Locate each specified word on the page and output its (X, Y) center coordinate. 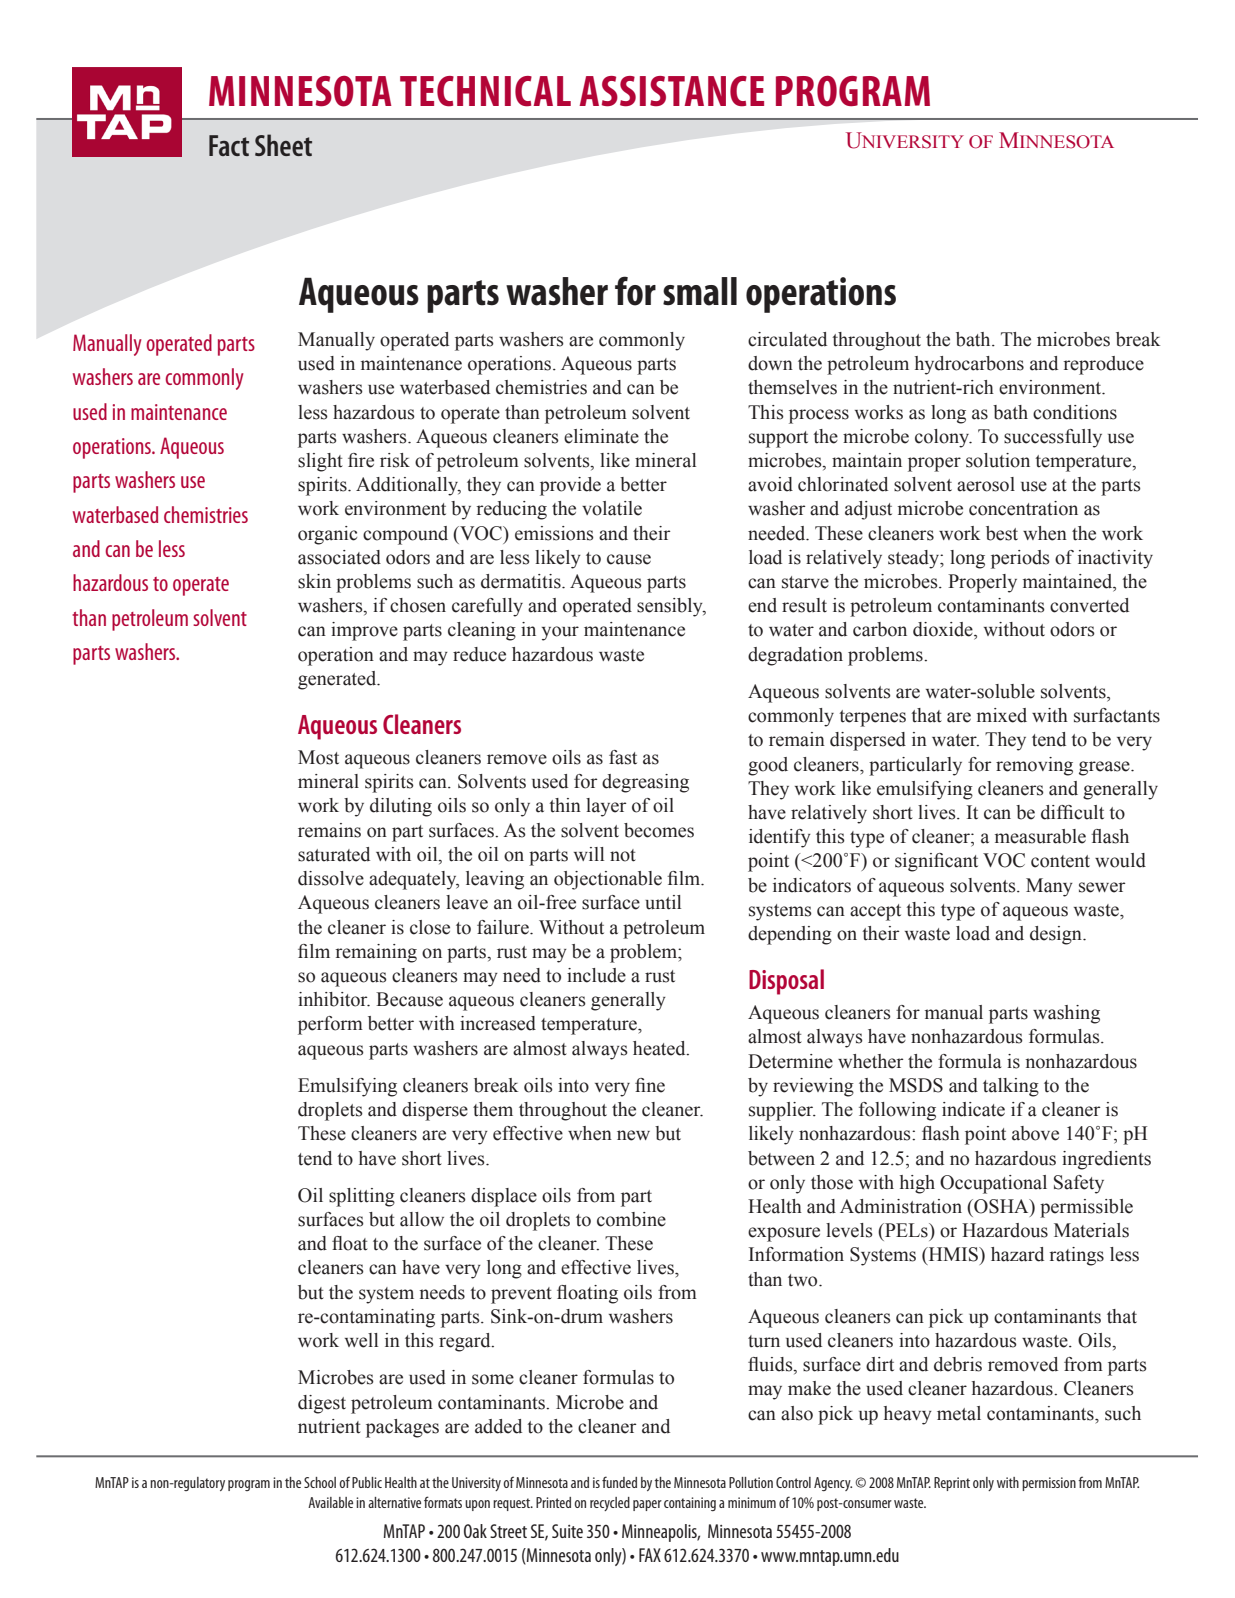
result (804, 605)
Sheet (283, 145)
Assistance (671, 91)
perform (330, 1025)
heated (660, 1048)
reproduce (1103, 365)
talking (1011, 1087)
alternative (394, 1502)
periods (1020, 559)
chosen (418, 605)
